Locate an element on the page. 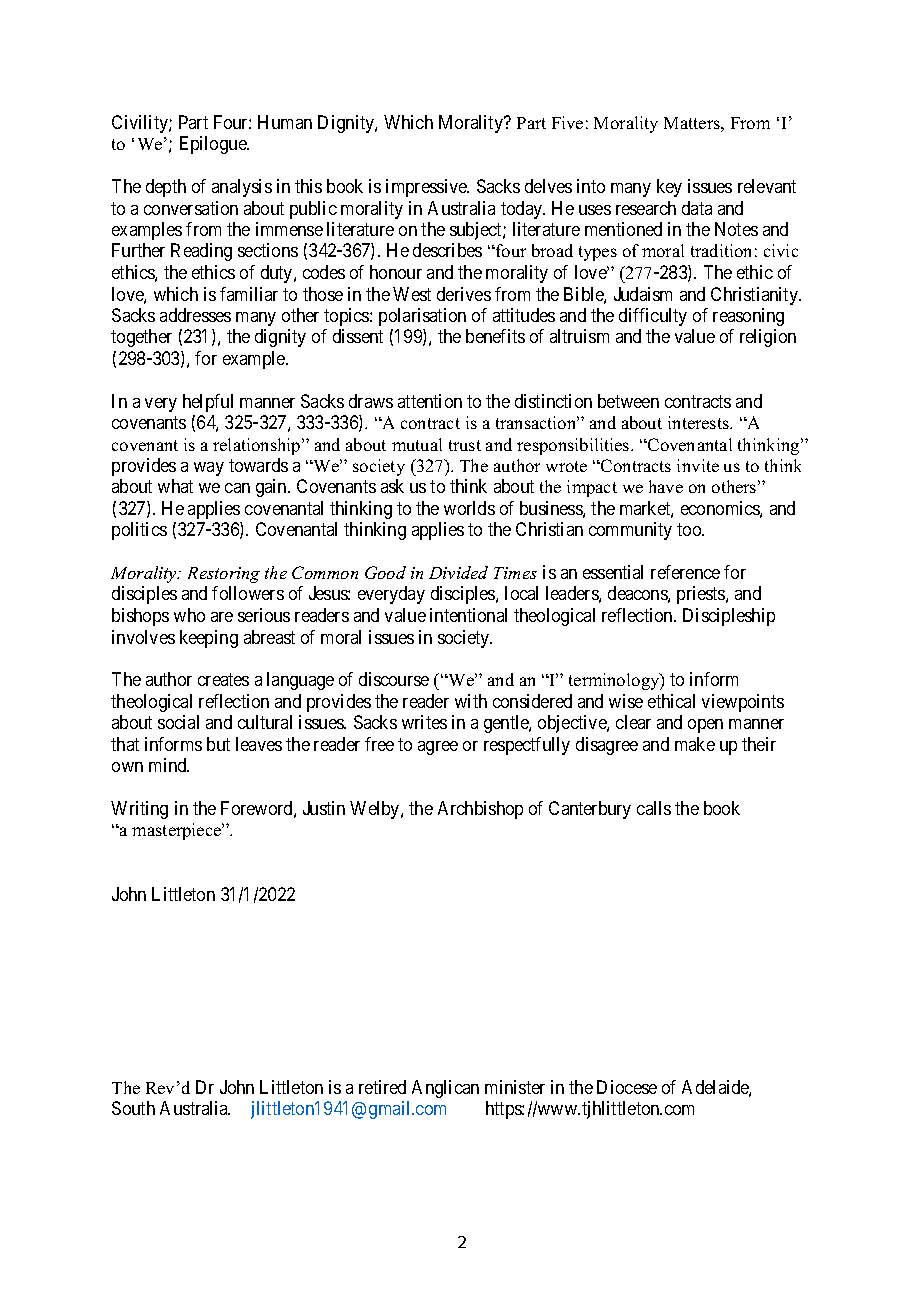  priests is located at coordinates (702, 595).
